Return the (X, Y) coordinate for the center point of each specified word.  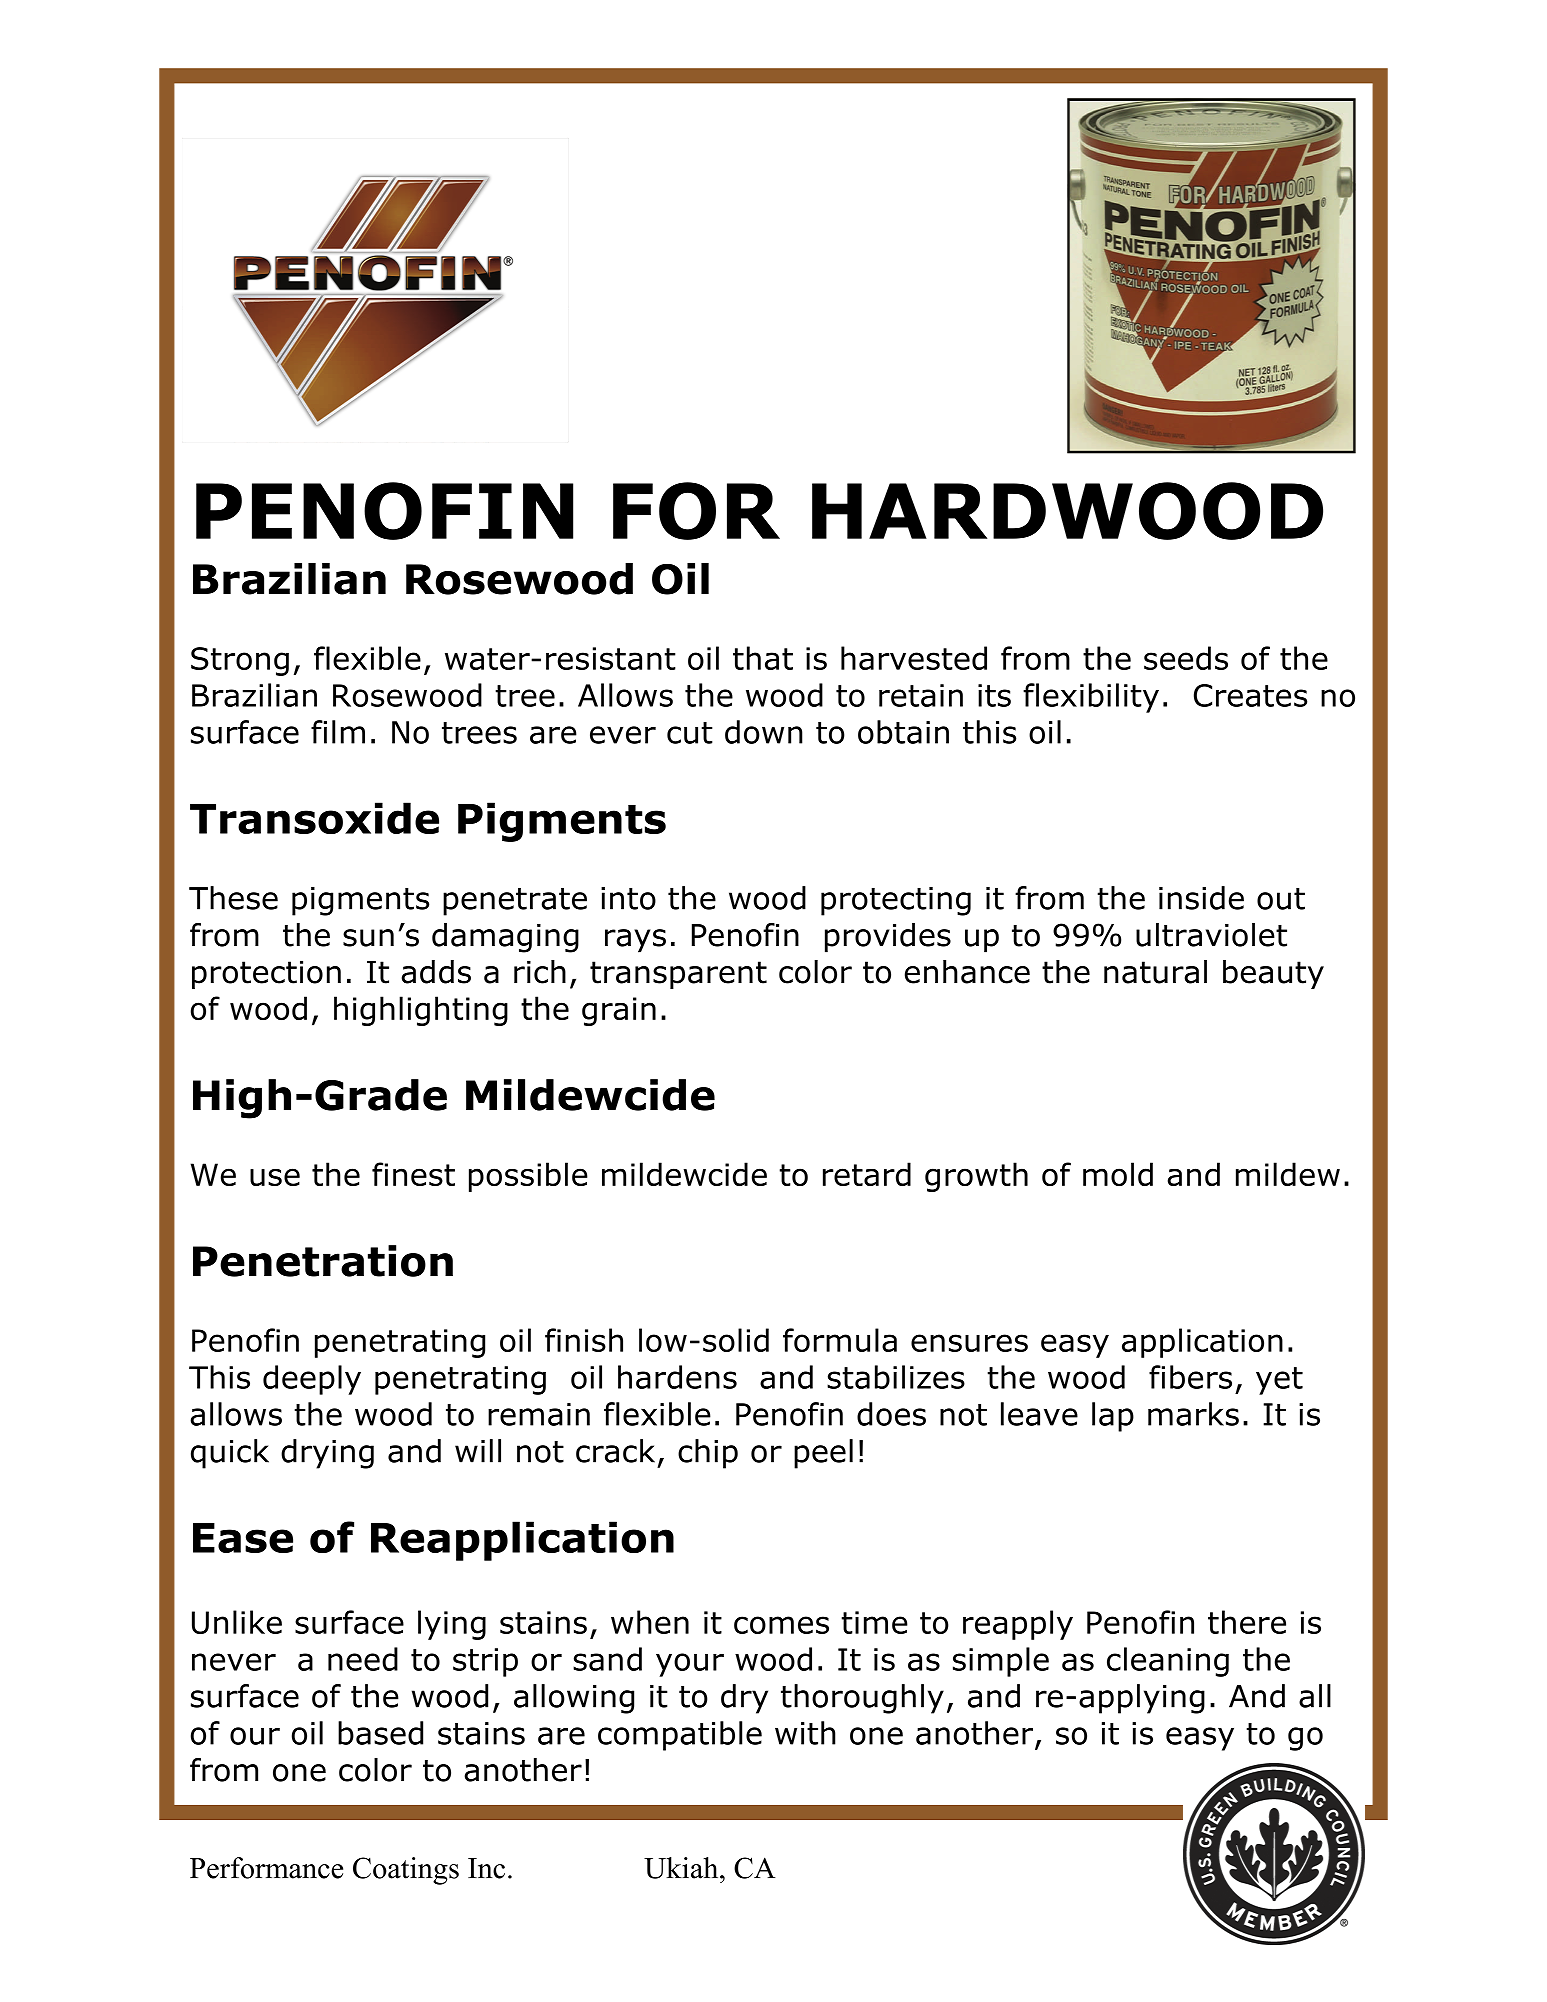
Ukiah (682, 1868)
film (338, 732)
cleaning (1168, 1662)
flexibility (1091, 698)
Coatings (406, 1871)
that (763, 658)
